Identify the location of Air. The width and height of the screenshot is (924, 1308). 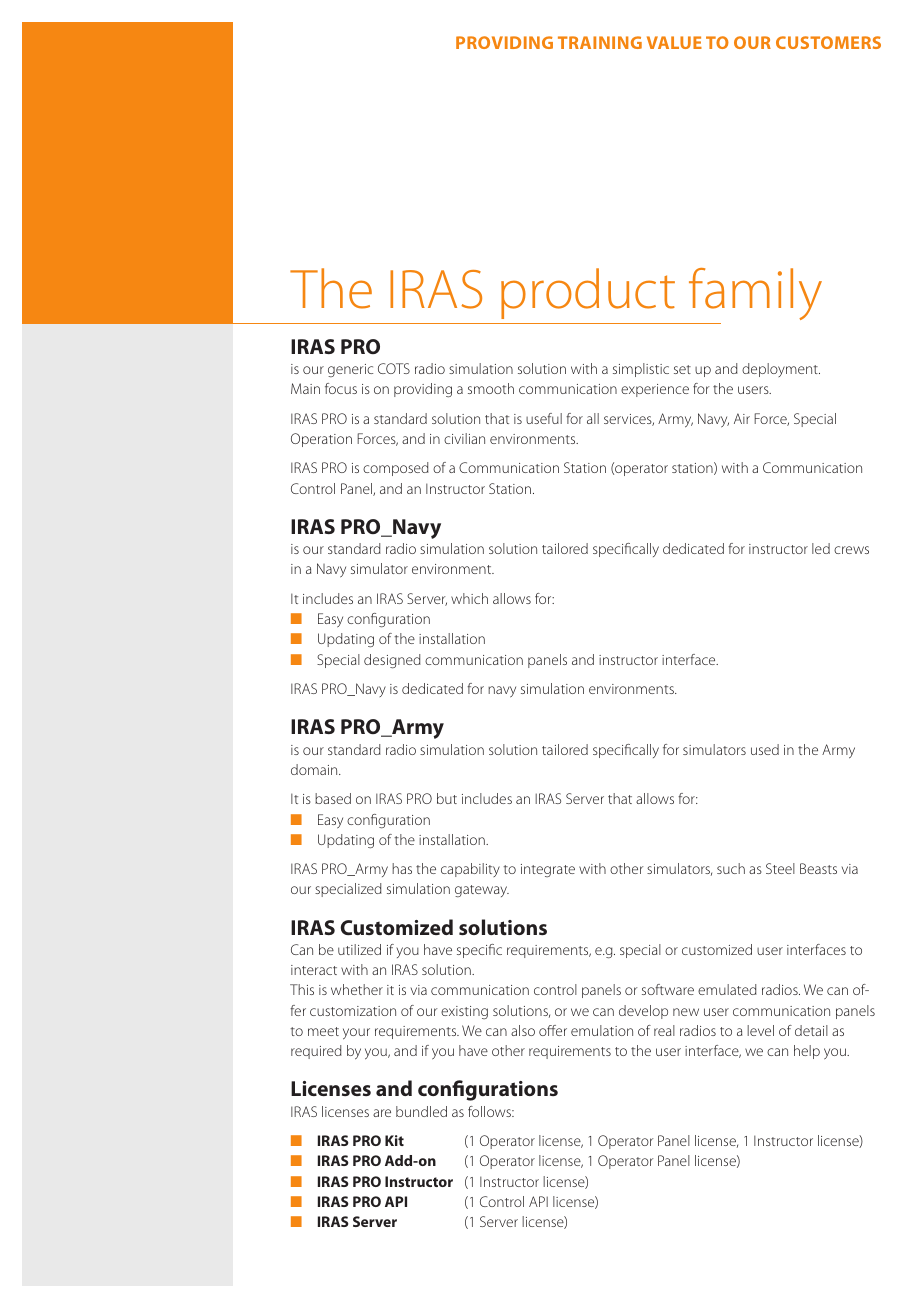
(742, 418).
